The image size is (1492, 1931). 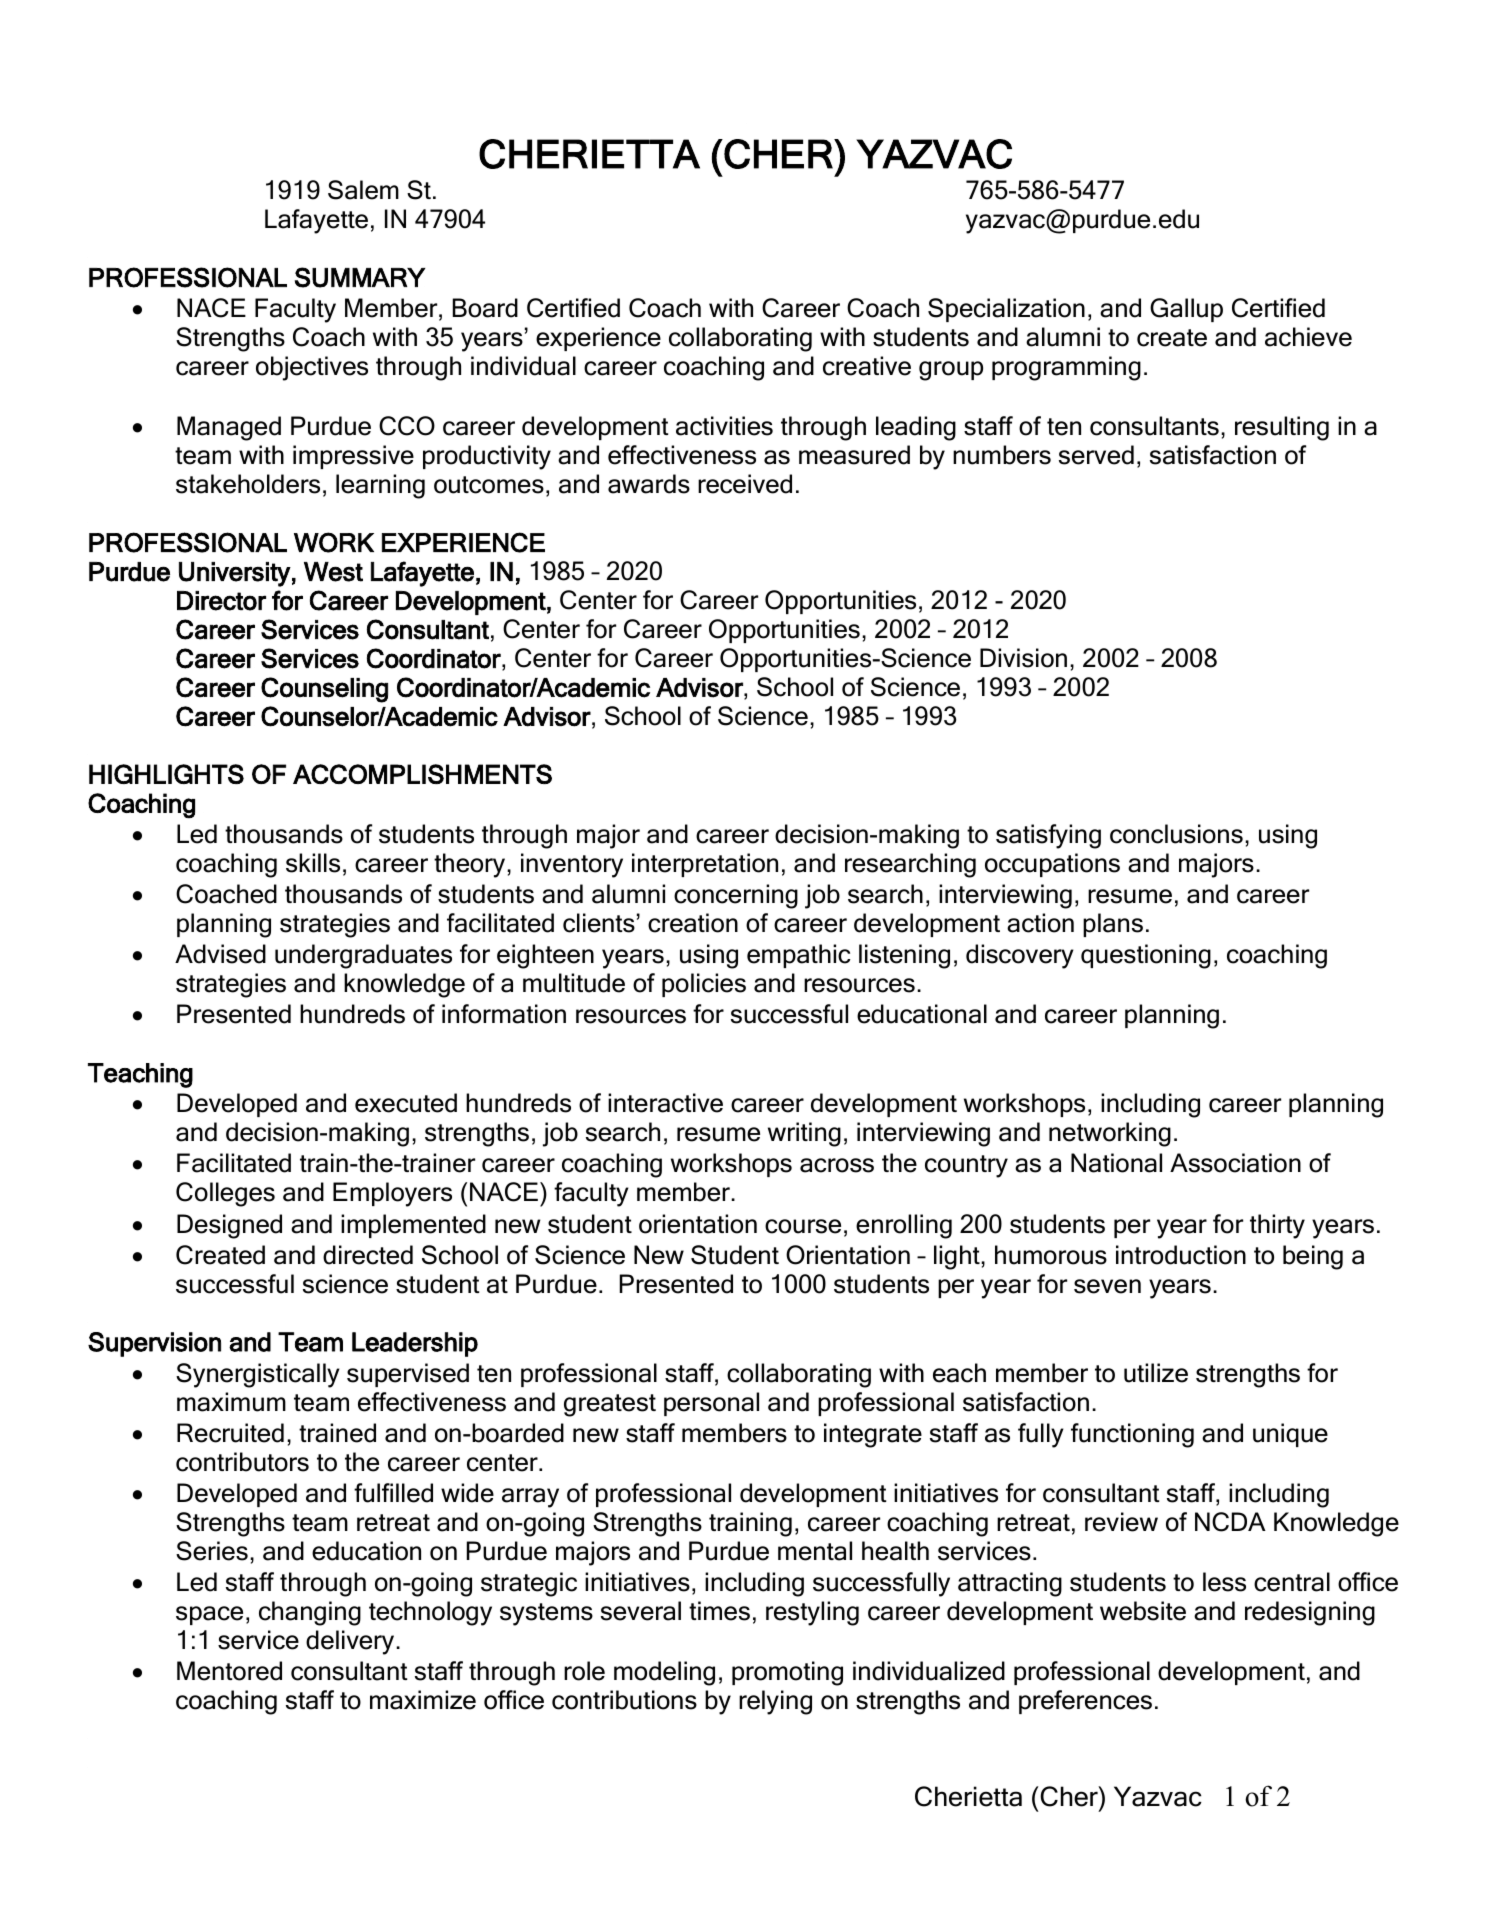 I want to click on undergraduates, so click(x=363, y=956).
